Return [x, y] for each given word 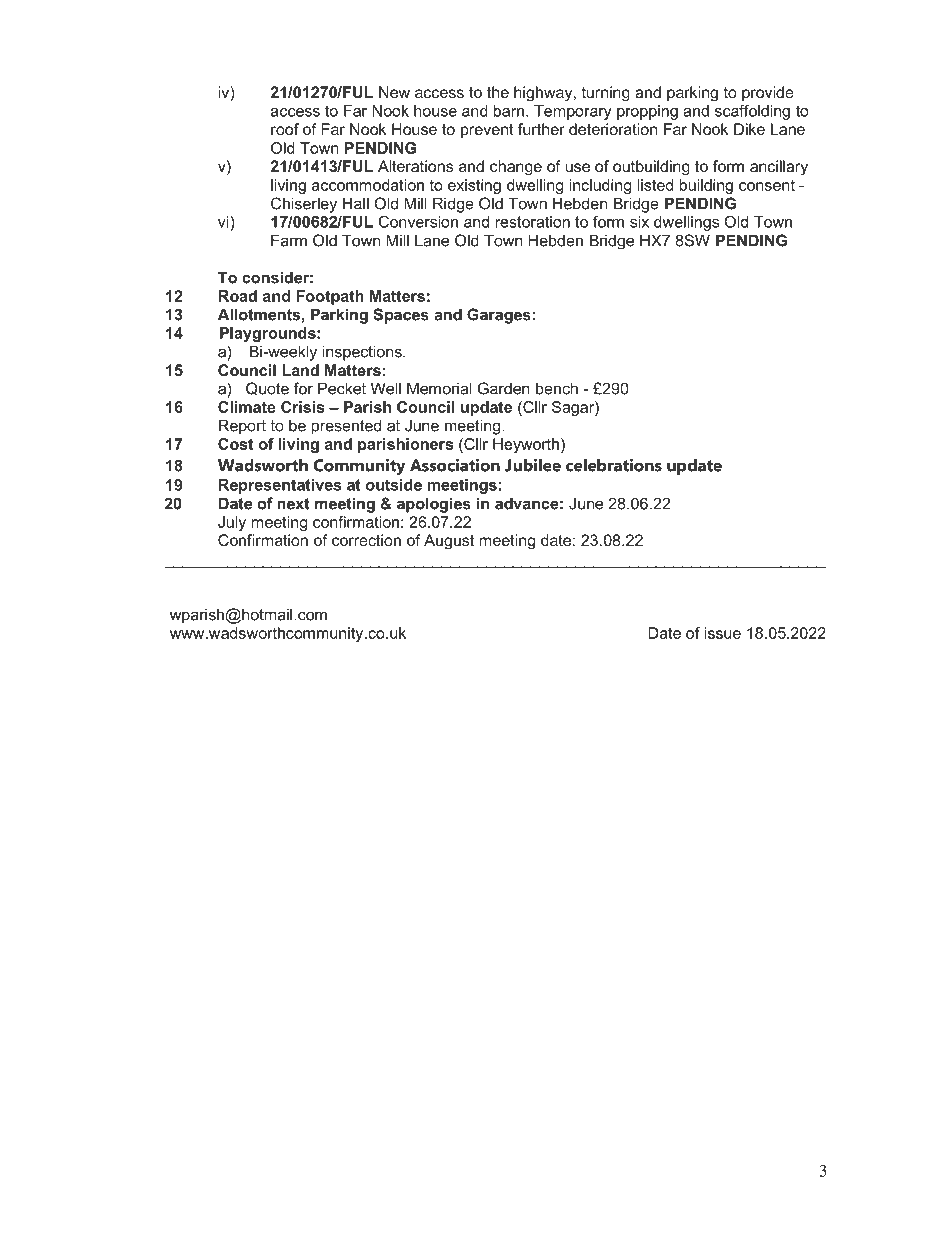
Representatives [280, 486]
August [449, 542]
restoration [532, 222]
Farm [289, 240]
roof [285, 129]
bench [557, 388]
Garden [504, 388]
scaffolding [752, 112]
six [639, 222]
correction [366, 540]
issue [723, 633]
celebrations [614, 465]
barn [508, 111]
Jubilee [533, 465]
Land [300, 370]
